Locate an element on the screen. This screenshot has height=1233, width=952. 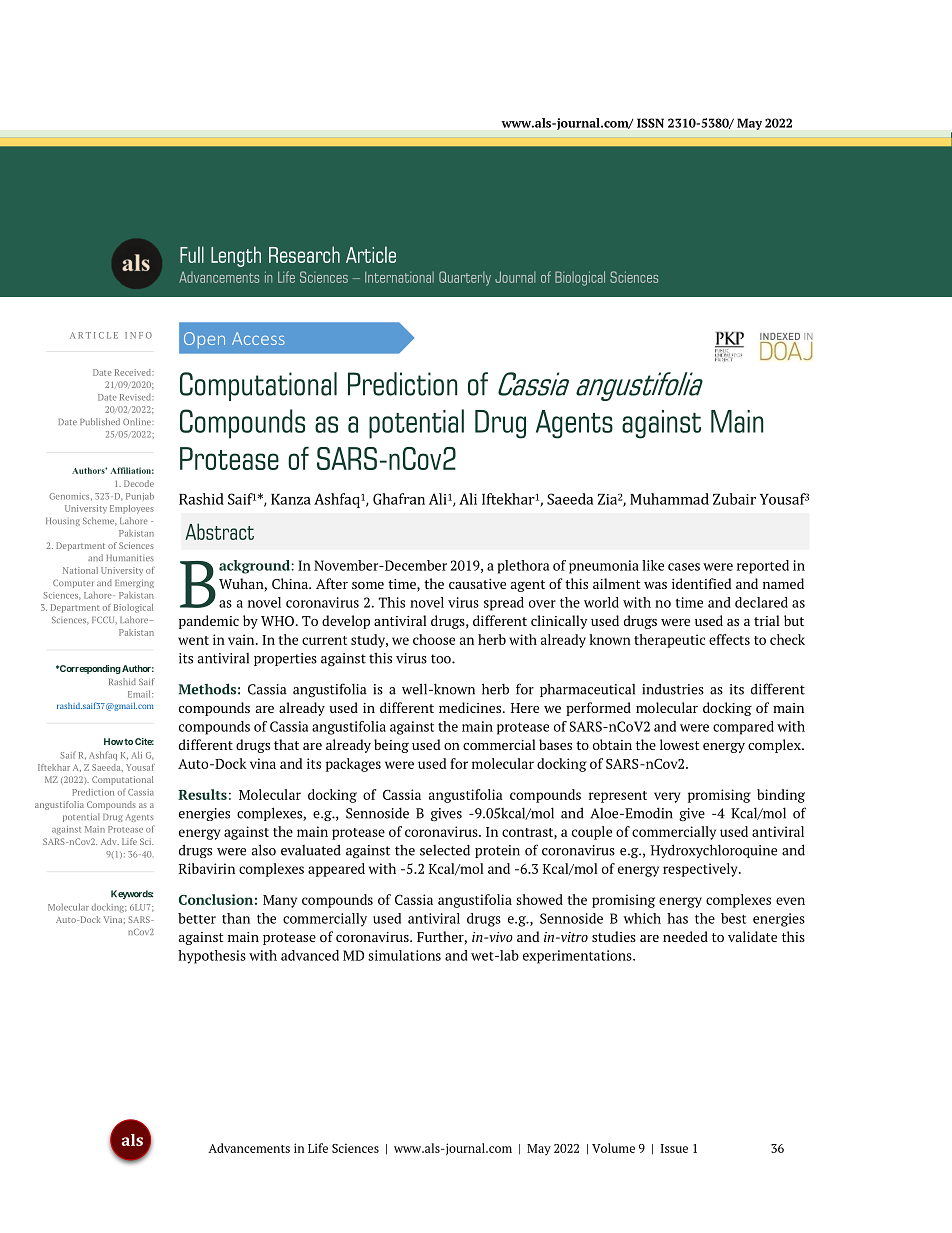
Volume is located at coordinates (613, 1148).
